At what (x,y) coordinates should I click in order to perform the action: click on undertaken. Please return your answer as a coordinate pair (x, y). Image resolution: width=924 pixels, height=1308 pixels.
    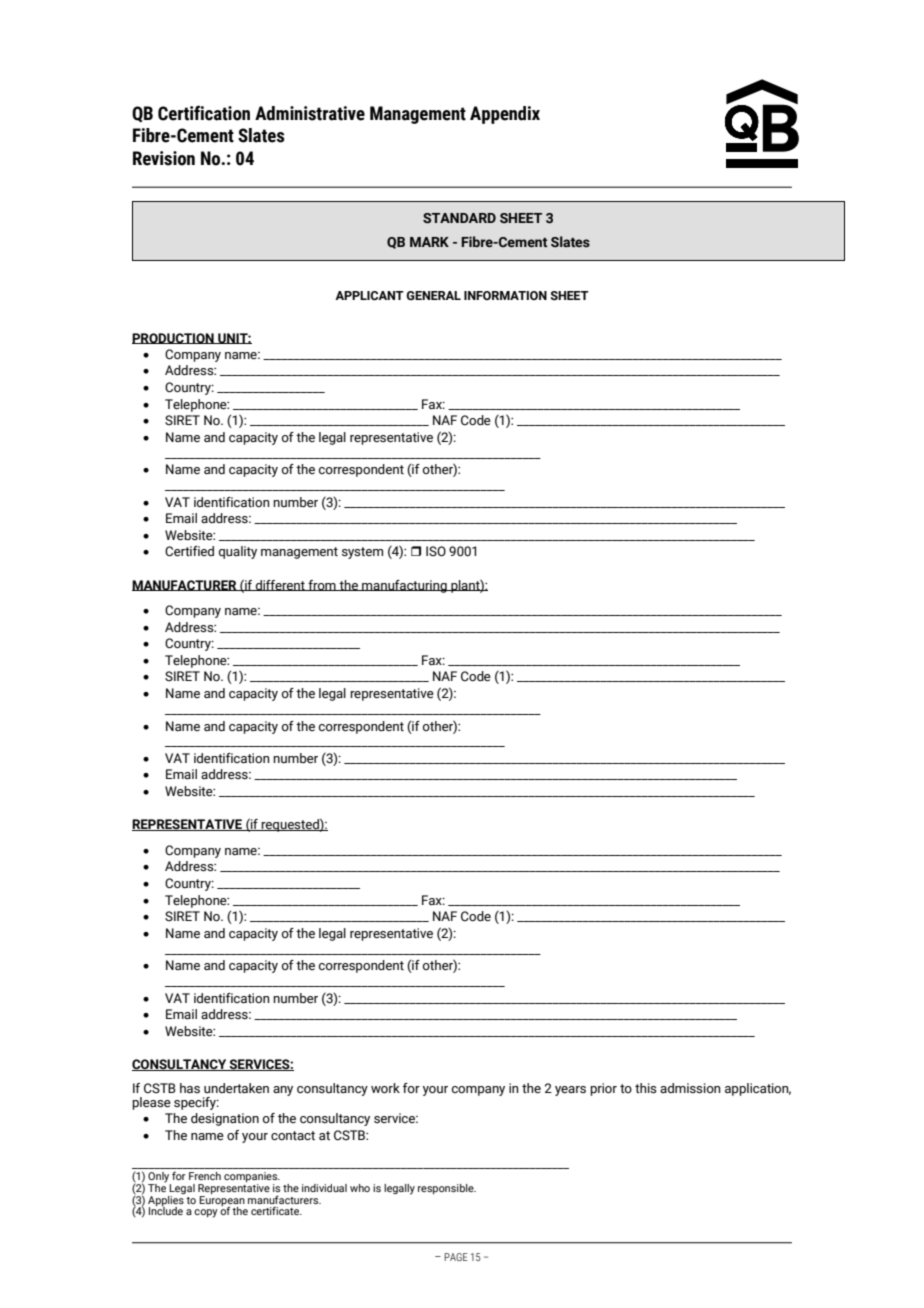
    Looking at the image, I should click on (236, 1088).
